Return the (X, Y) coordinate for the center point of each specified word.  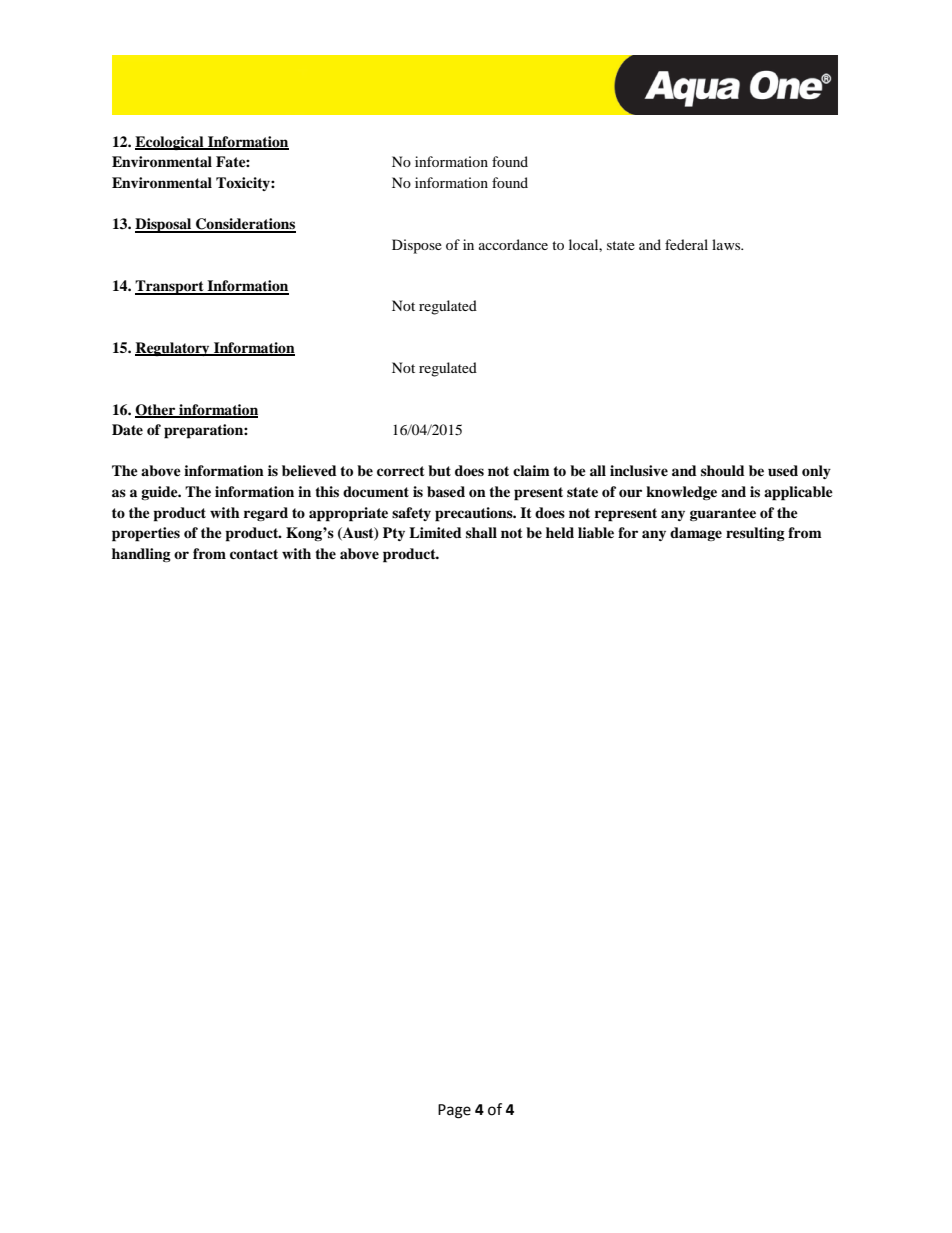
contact (254, 554)
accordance (513, 244)
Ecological (170, 143)
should (723, 470)
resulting (755, 534)
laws (727, 244)
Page (454, 1111)
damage (696, 534)
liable (596, 532)
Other (156, 410)
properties (146, 534)
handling (141, 555)
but (439, 470)
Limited (435, 532)
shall (481, 532)
